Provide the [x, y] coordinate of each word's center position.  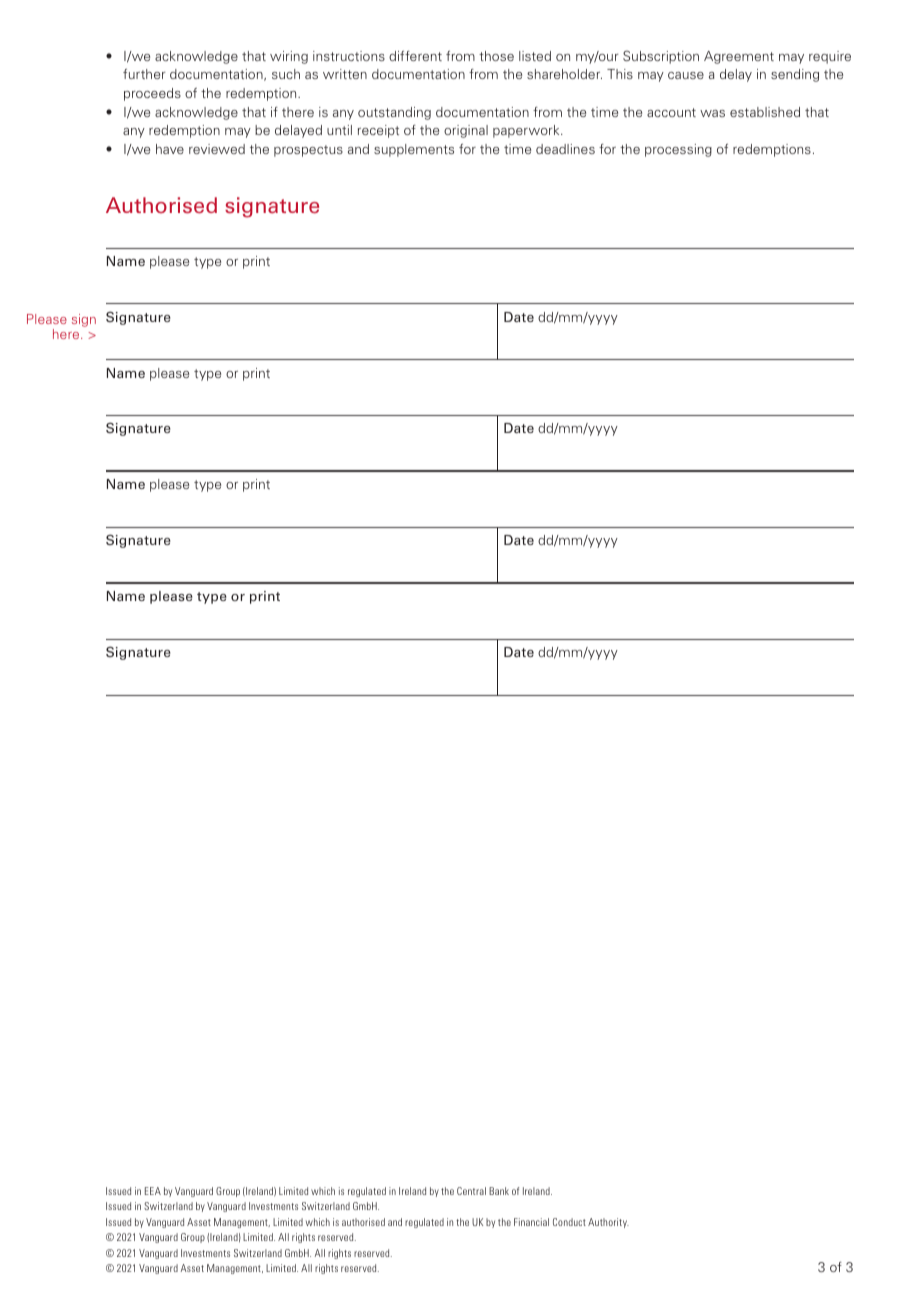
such [286, 74]
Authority [608, 1223]
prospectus [308, 151]
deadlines [565, 149]
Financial [531, 1222]
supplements [414, 150]
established [765, 112]
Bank [499, 1191]
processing [678, 150]
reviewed [217, 149]
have [170, 149]
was [712, 113]
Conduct [569, 1222]
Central [471, 1191]
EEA [153, 1191]
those [496, 56]
